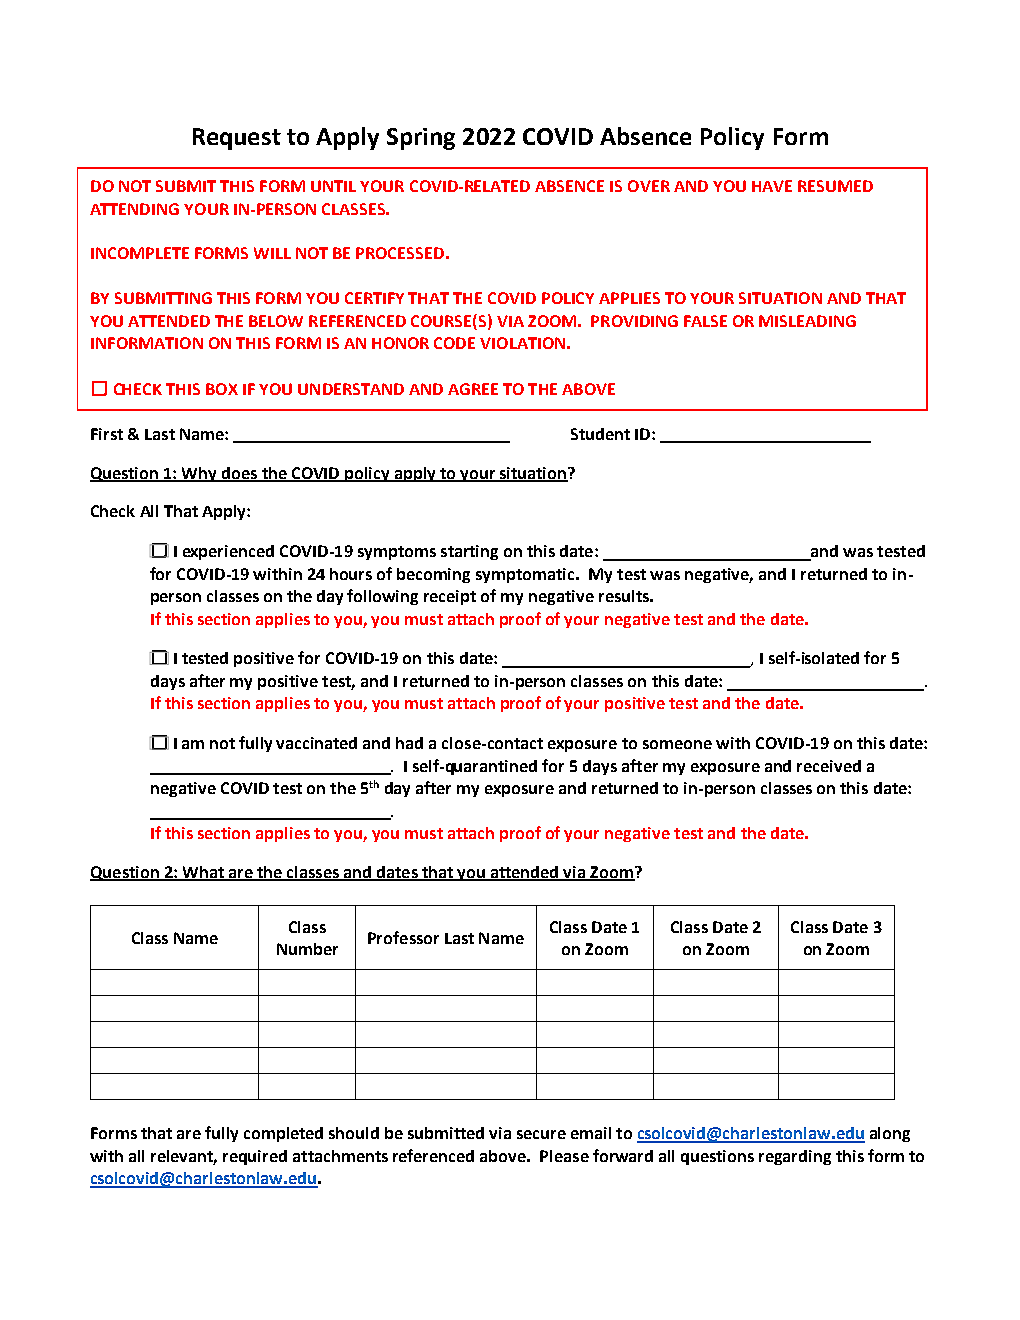 This page has height=1320, width=1020. I want to click on Request, so click(237, 139).
